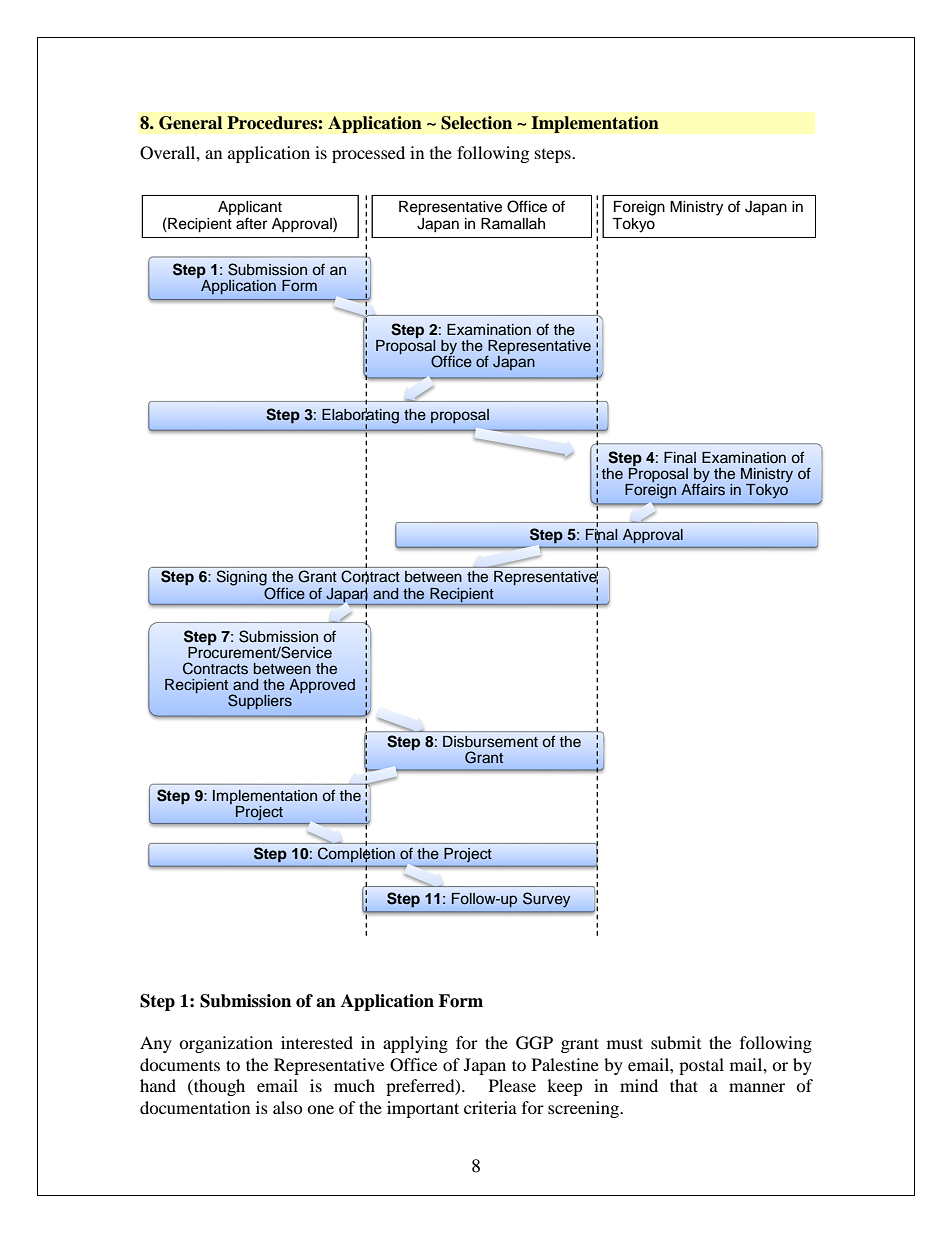 This screenshot has height=1233, width=952. I want to click on though, so click(218, 1087).
